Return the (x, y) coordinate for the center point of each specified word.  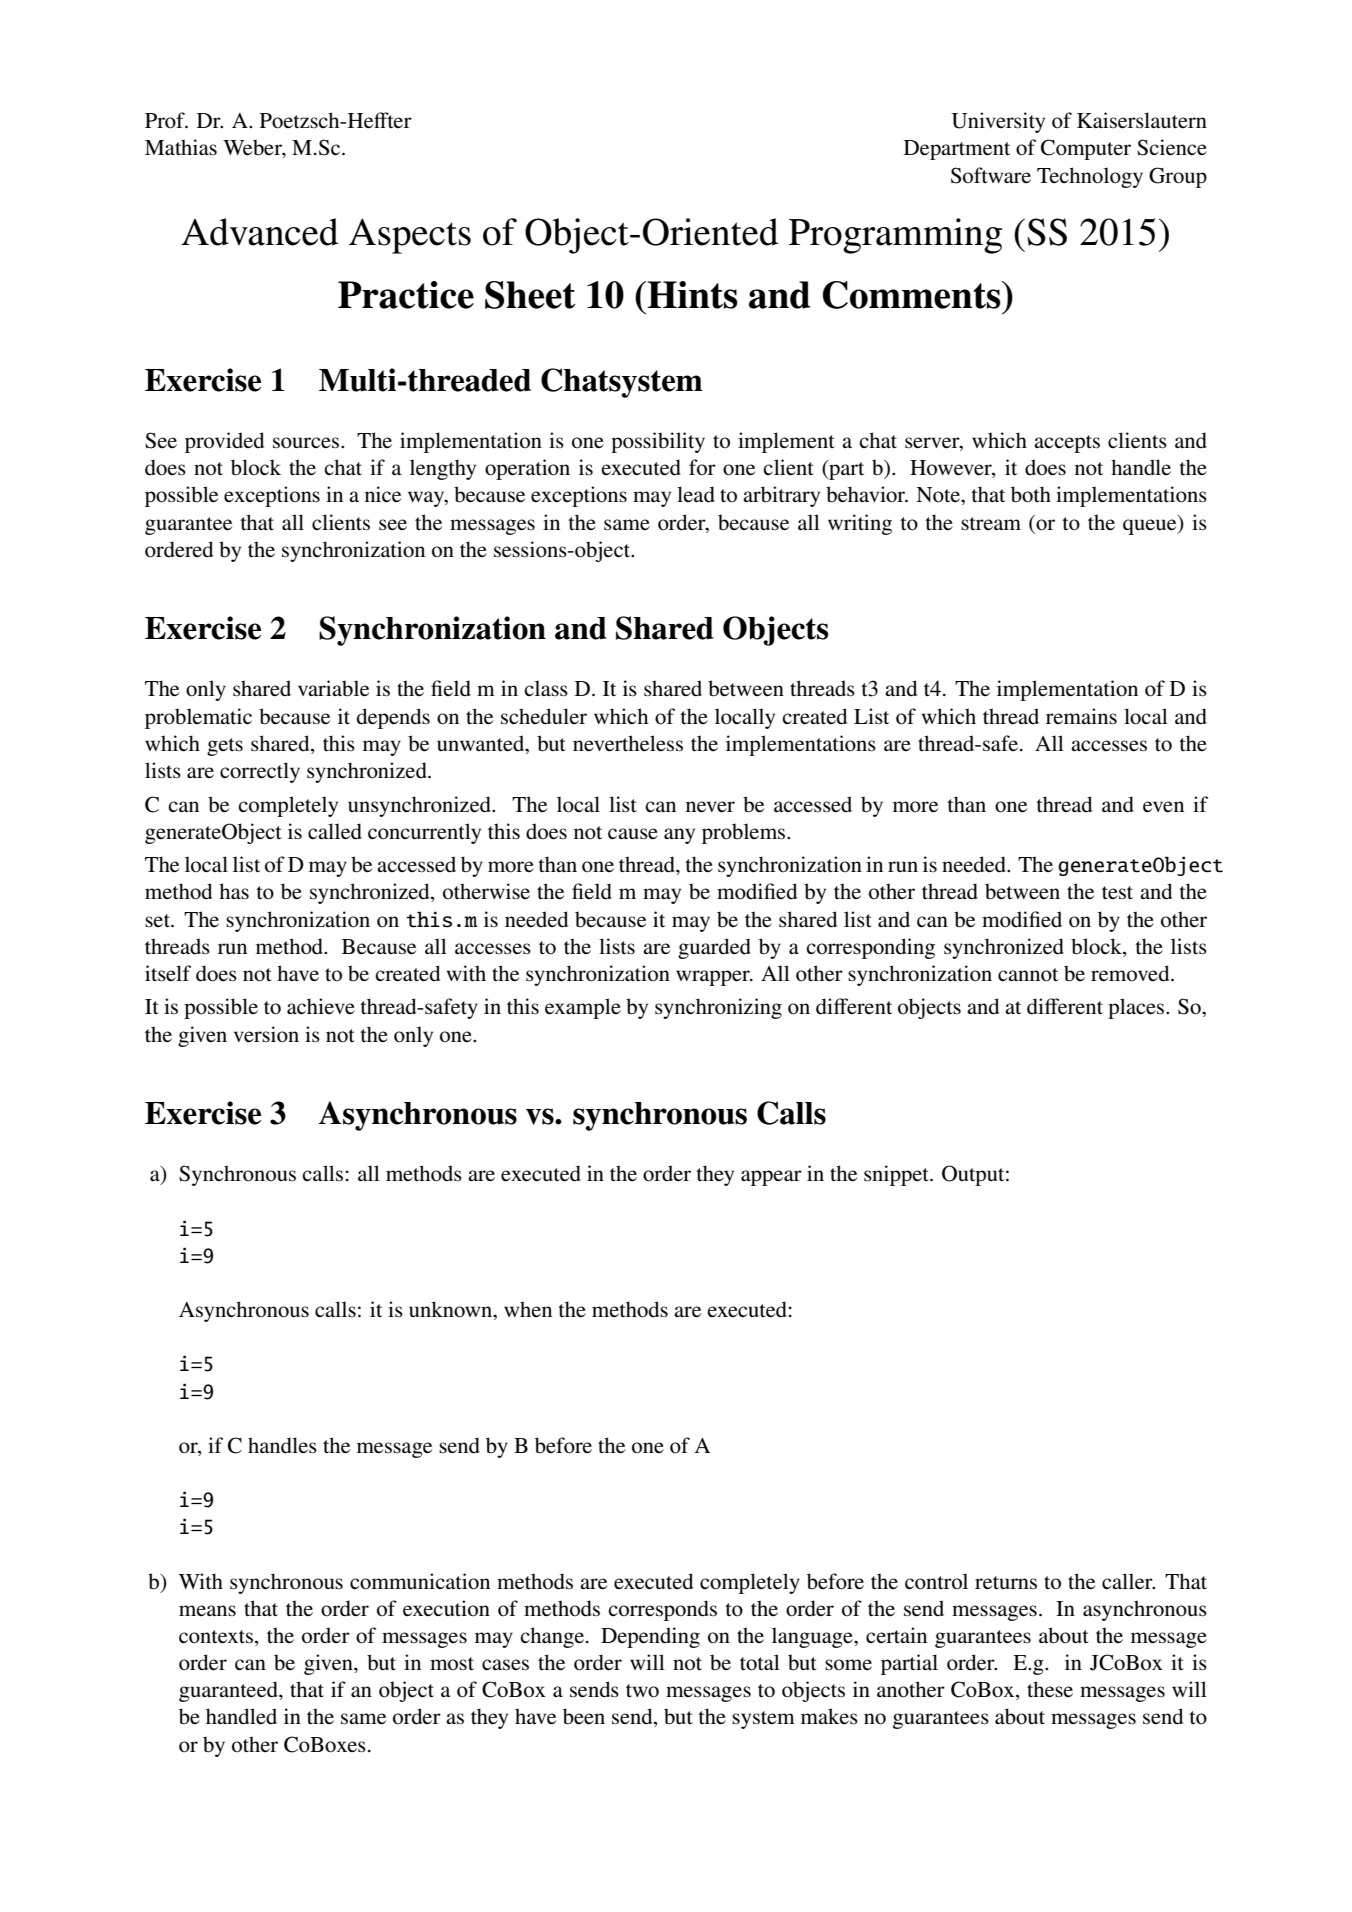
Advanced (259, 232)
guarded (714, 948)
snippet (897, 1175)
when (528, 1309)
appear (771, 1178)
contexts (216, 1637)
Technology (1090, 177)
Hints (692, 295)
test (1117, 893)
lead (696, 494)
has (234, 891)
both (1031, 494)
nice (383, 494)
